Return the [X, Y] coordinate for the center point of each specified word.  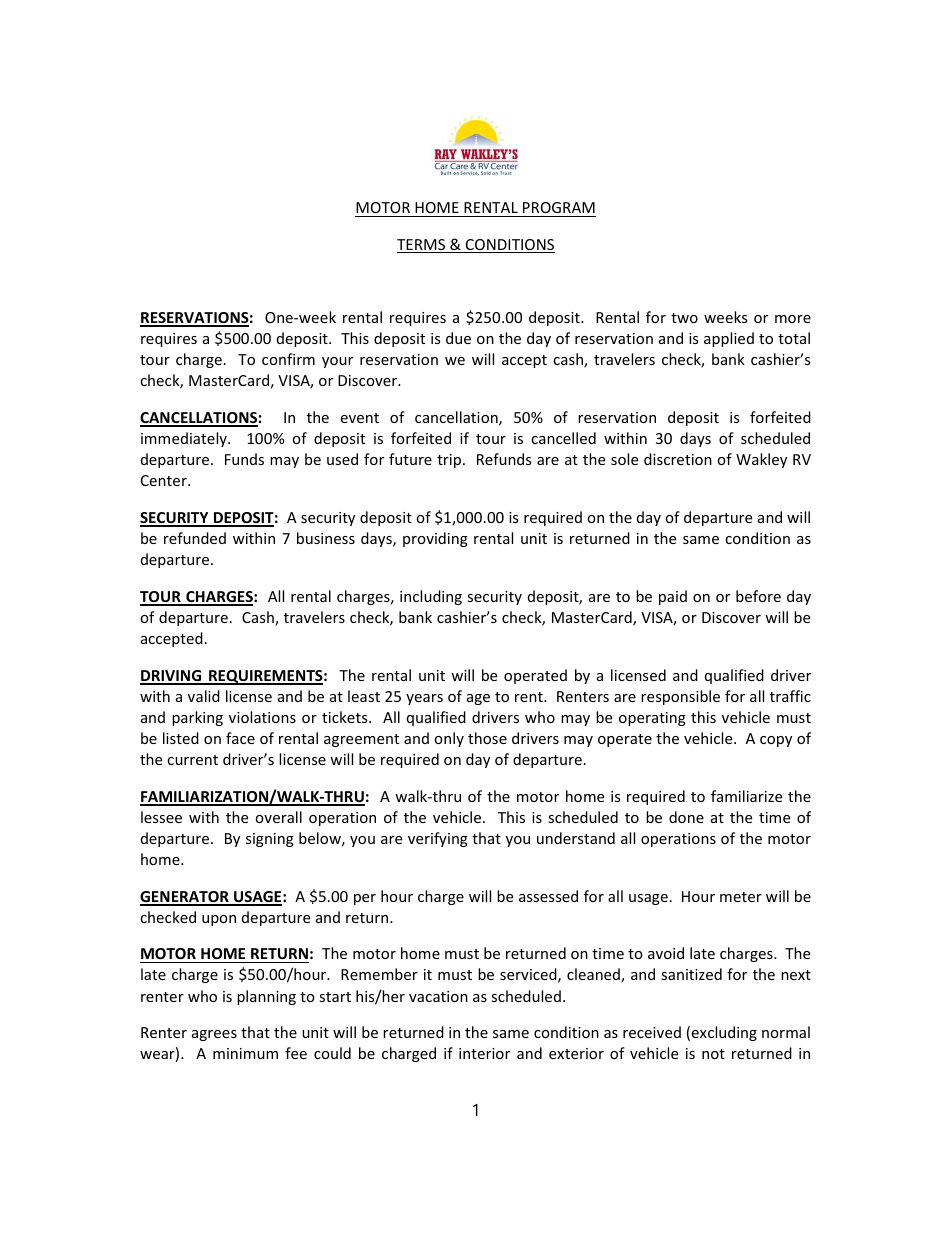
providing [435, 539]
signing [270, 840]
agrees [214, 1035]
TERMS [422, 246]
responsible [680, 697]
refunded [195, 538]
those [487, 738]
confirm [288, 359]
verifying [438, 839]
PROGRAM [559, 207]
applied [729, 339]
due [458, 338]
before [758, 596]
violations [262, 717]
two [684, 318]
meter [741, 897]
